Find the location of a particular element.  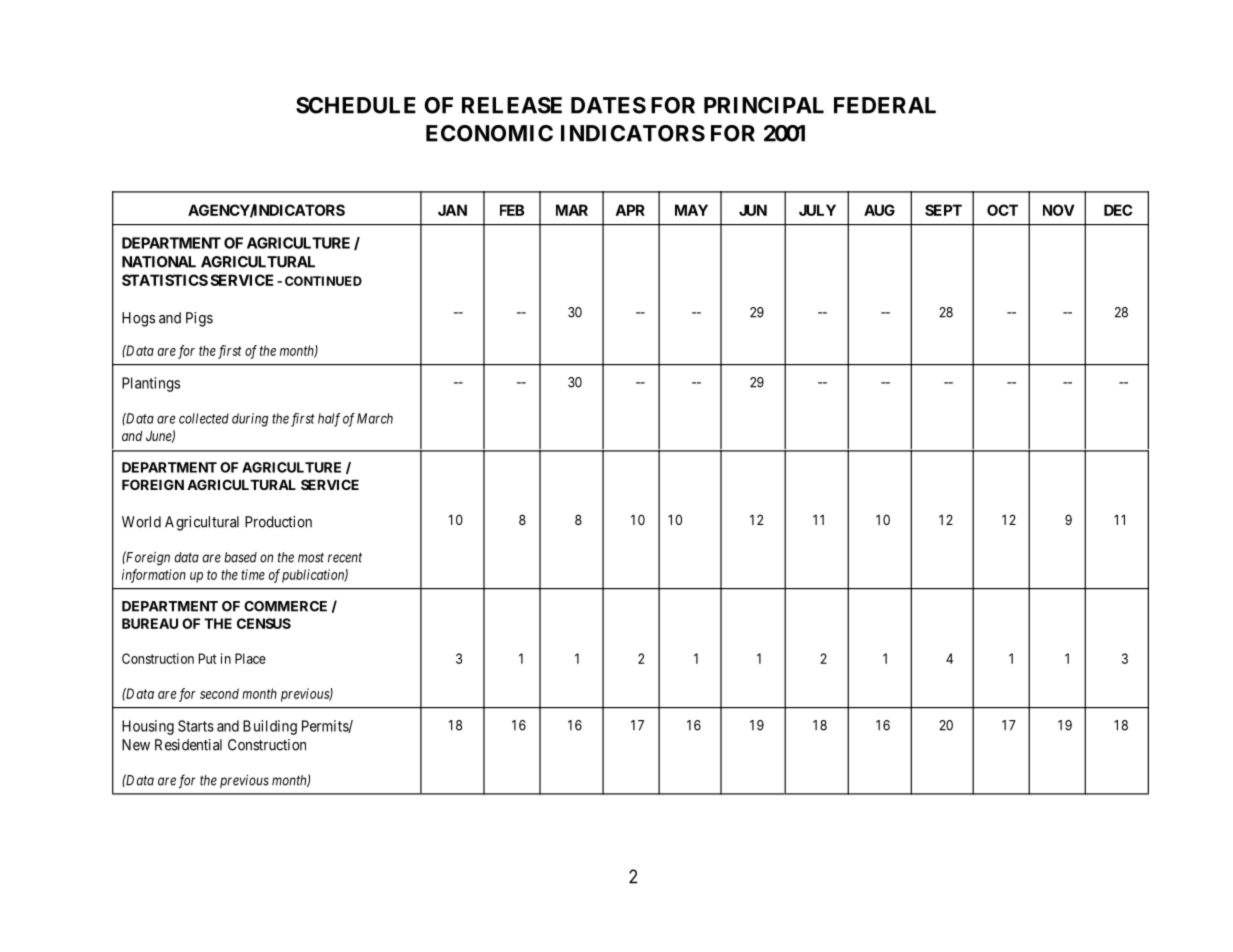

SCHEDULE is located at coordinates (356, 105).
